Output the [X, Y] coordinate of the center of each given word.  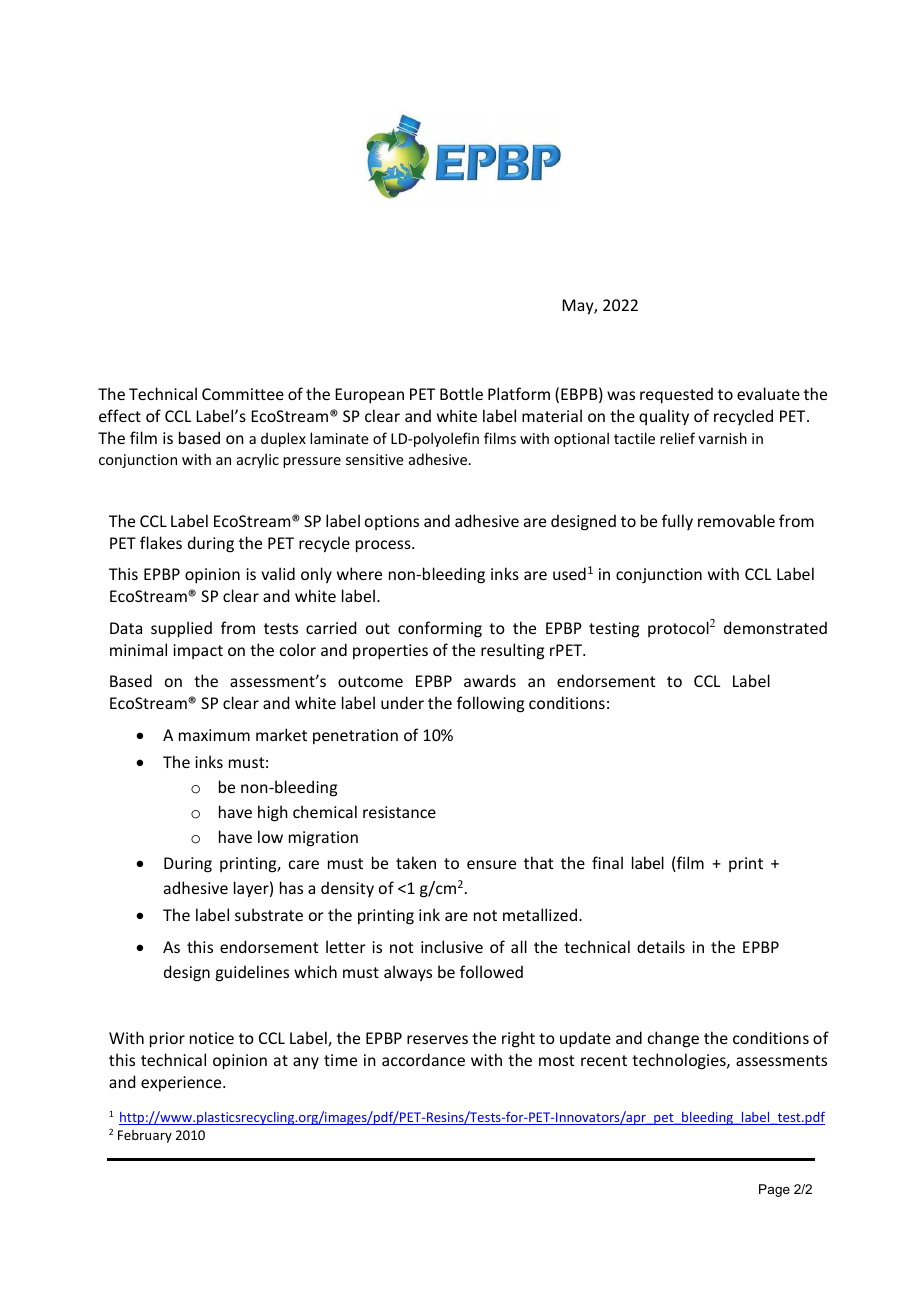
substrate [269, 914]
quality [664, 417]
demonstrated [775, 627]
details [661, 946]
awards [490, 680]
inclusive [452, 946]
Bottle [461, 393]
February [145, 1136]
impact [198, 651]
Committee [243, 394]
